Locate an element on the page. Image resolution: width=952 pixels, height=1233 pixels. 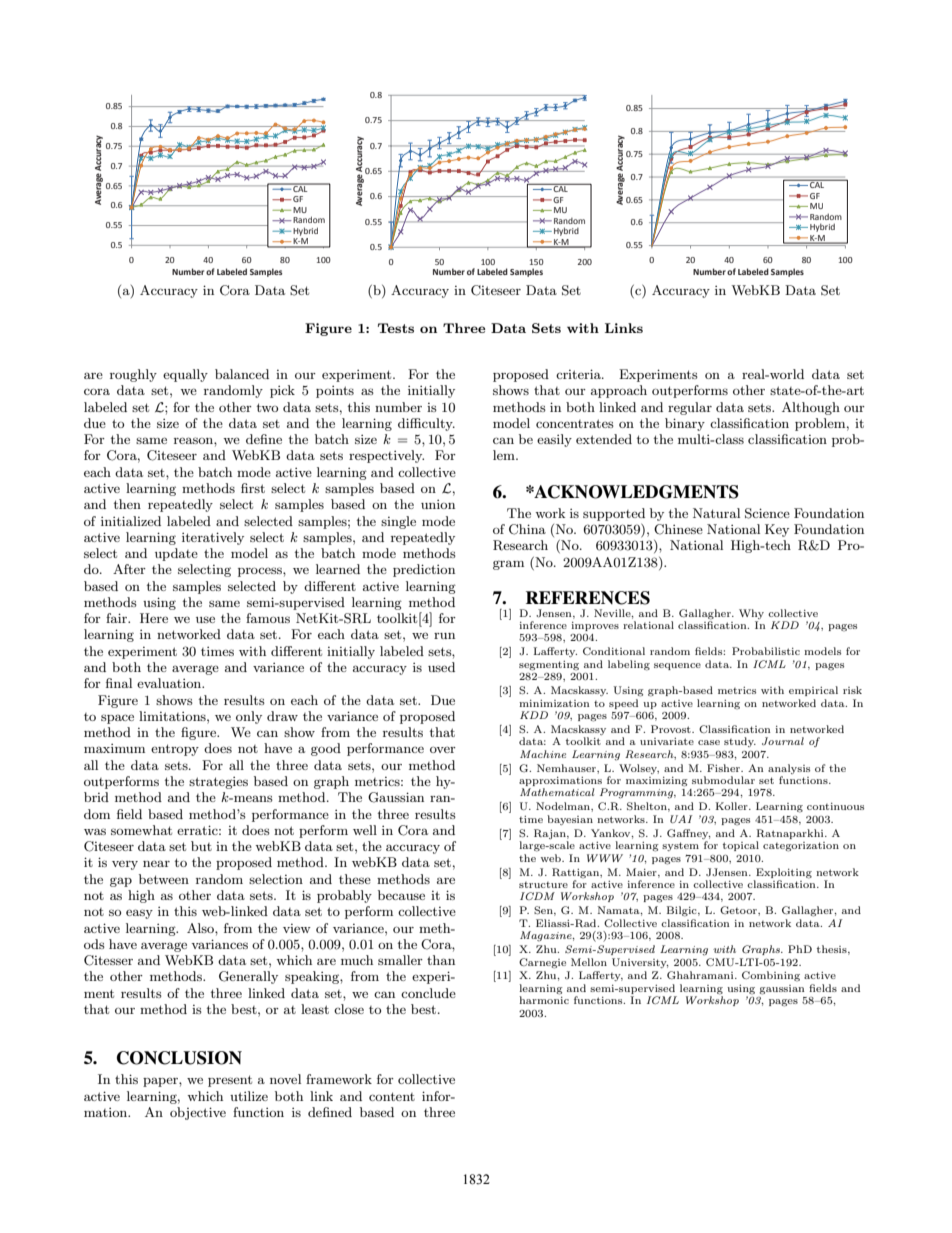
equally is located at coordinates (185, 375).
